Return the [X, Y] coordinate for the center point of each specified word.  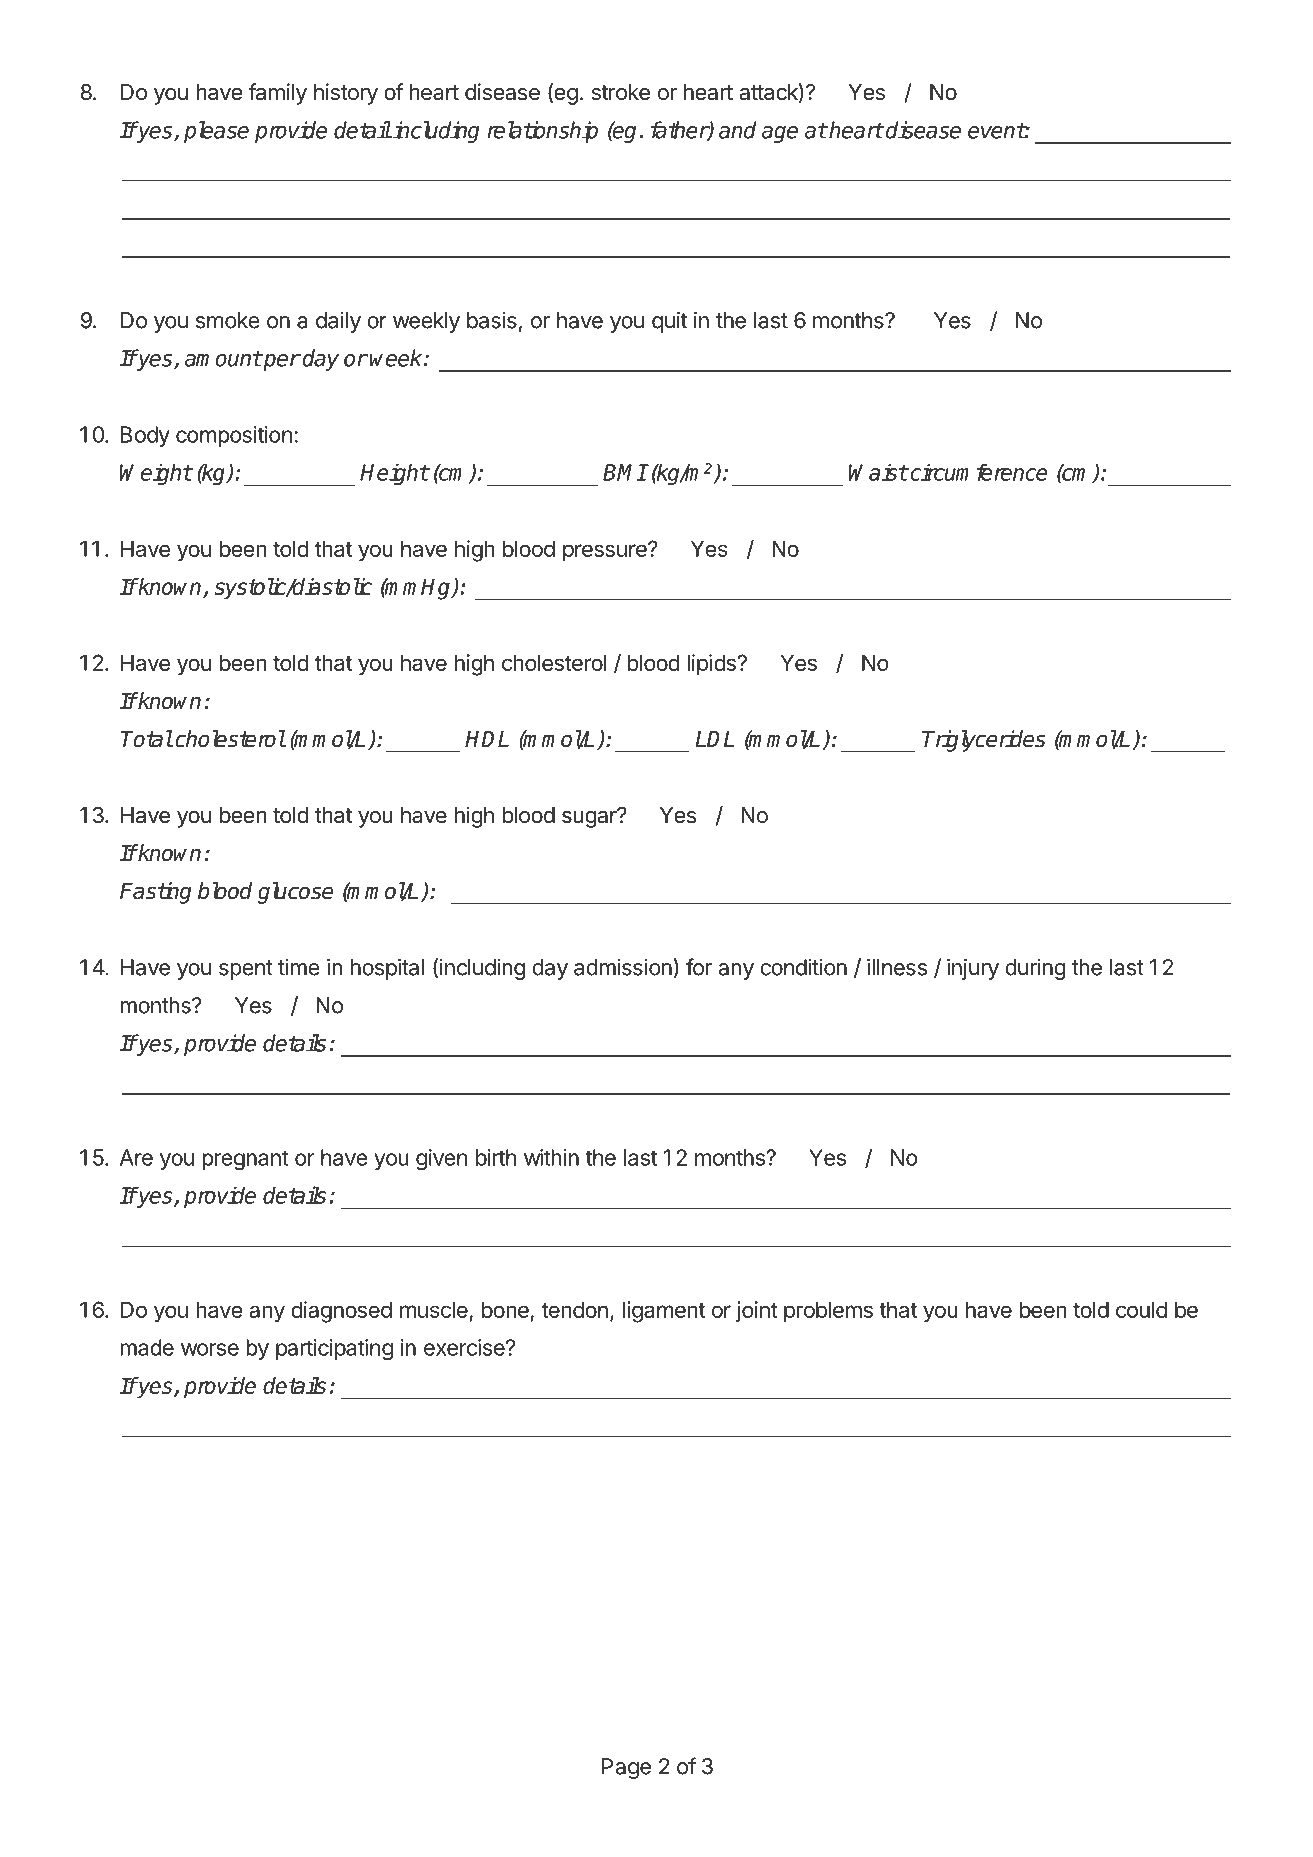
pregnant [245, 1160]
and [737, 130]
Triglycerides [984, 741]
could [1141, 1309]
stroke [621, 92]
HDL [487, 739]
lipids [712, 665]
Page [626, 1768]
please [216, 132]
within [551, 1157]
